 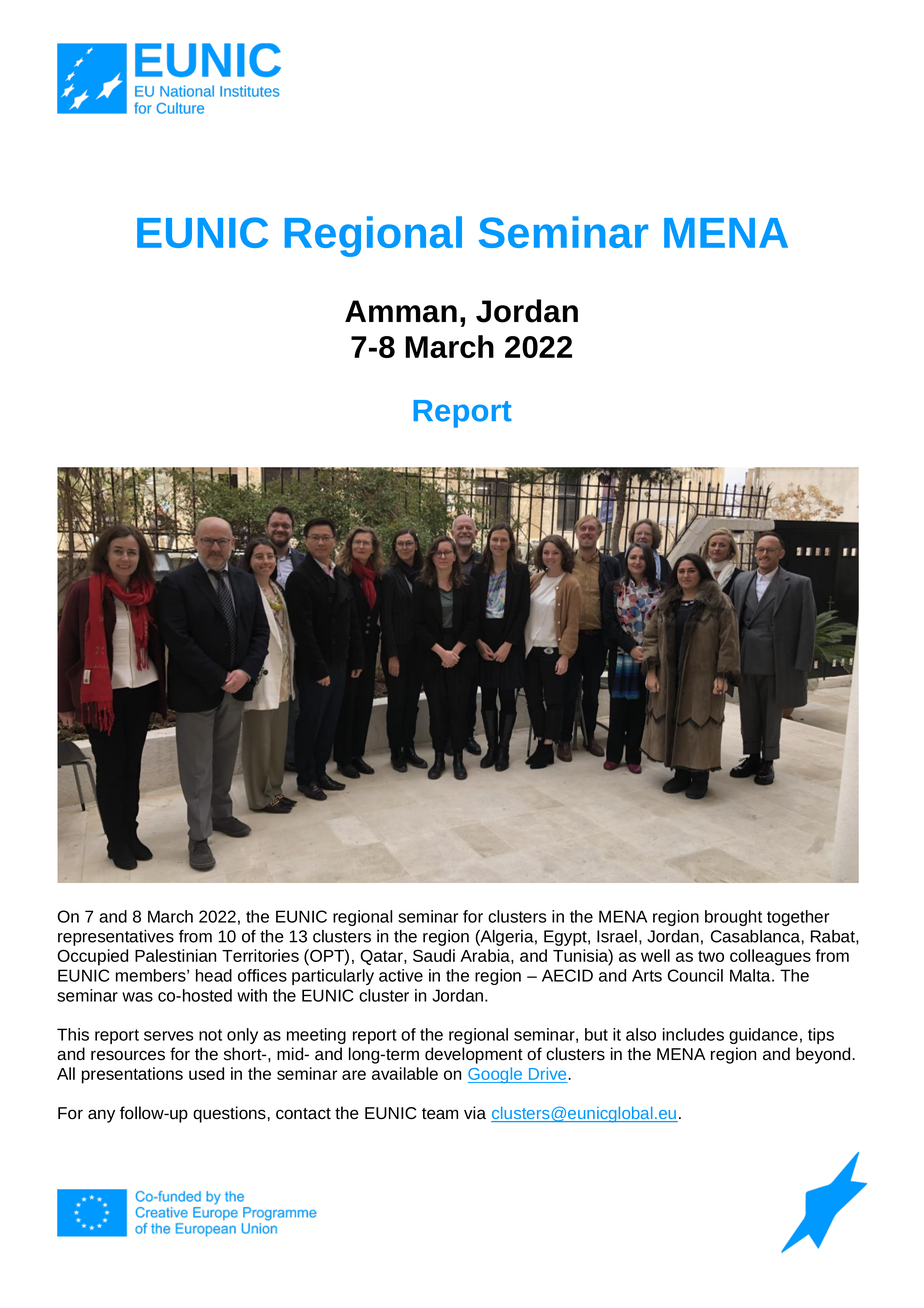 What do you see at coordinates (617, 936) in the screenshot?
I see `Israel` at bounding box center [617, 936].
